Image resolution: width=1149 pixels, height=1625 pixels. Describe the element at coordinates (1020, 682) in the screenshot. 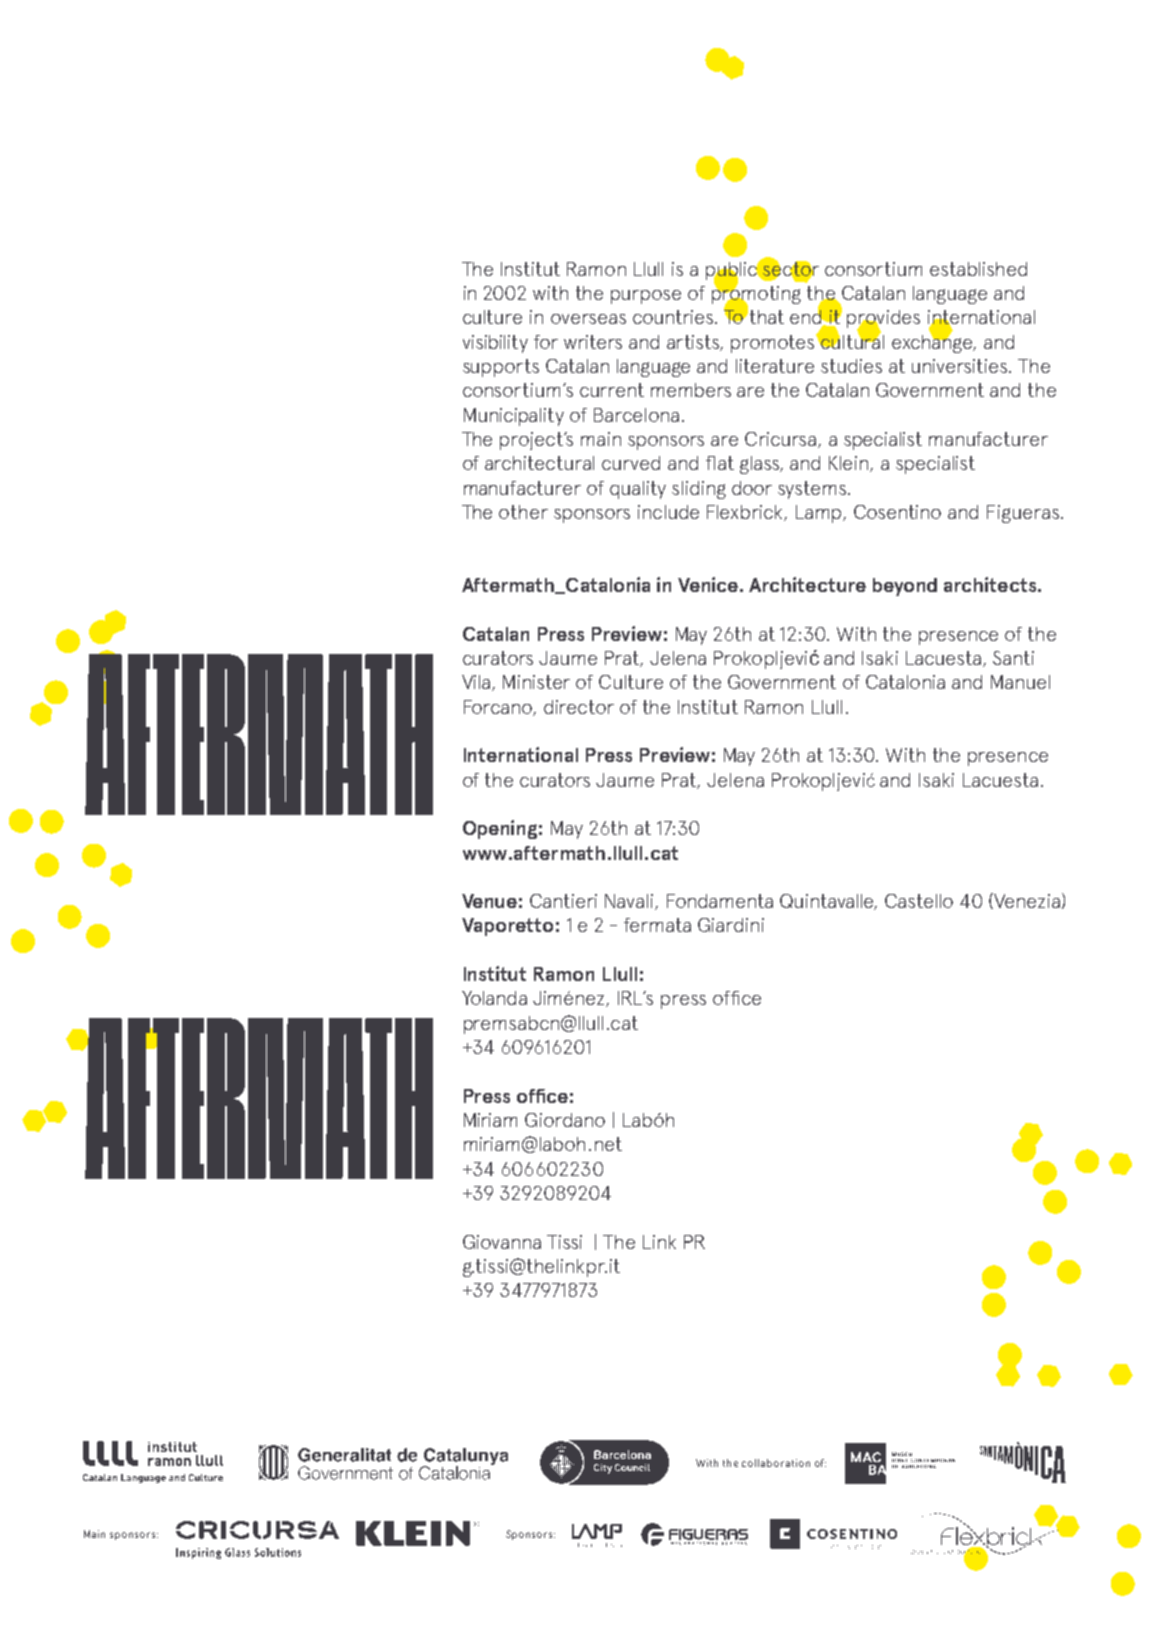

I see `Manuel` at that location.
